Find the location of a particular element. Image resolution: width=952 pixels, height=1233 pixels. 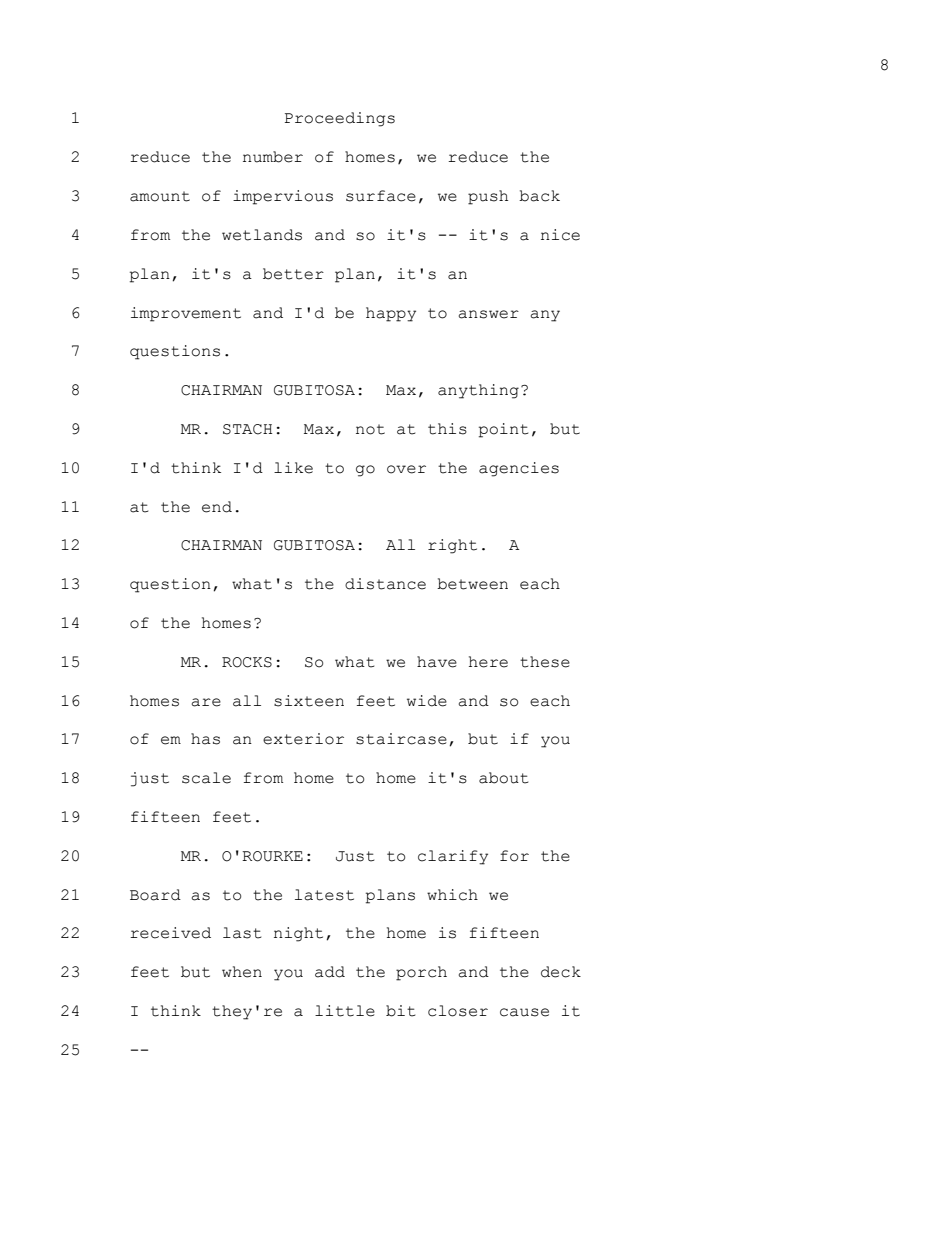

amount is located at coordinates (160, 196).
